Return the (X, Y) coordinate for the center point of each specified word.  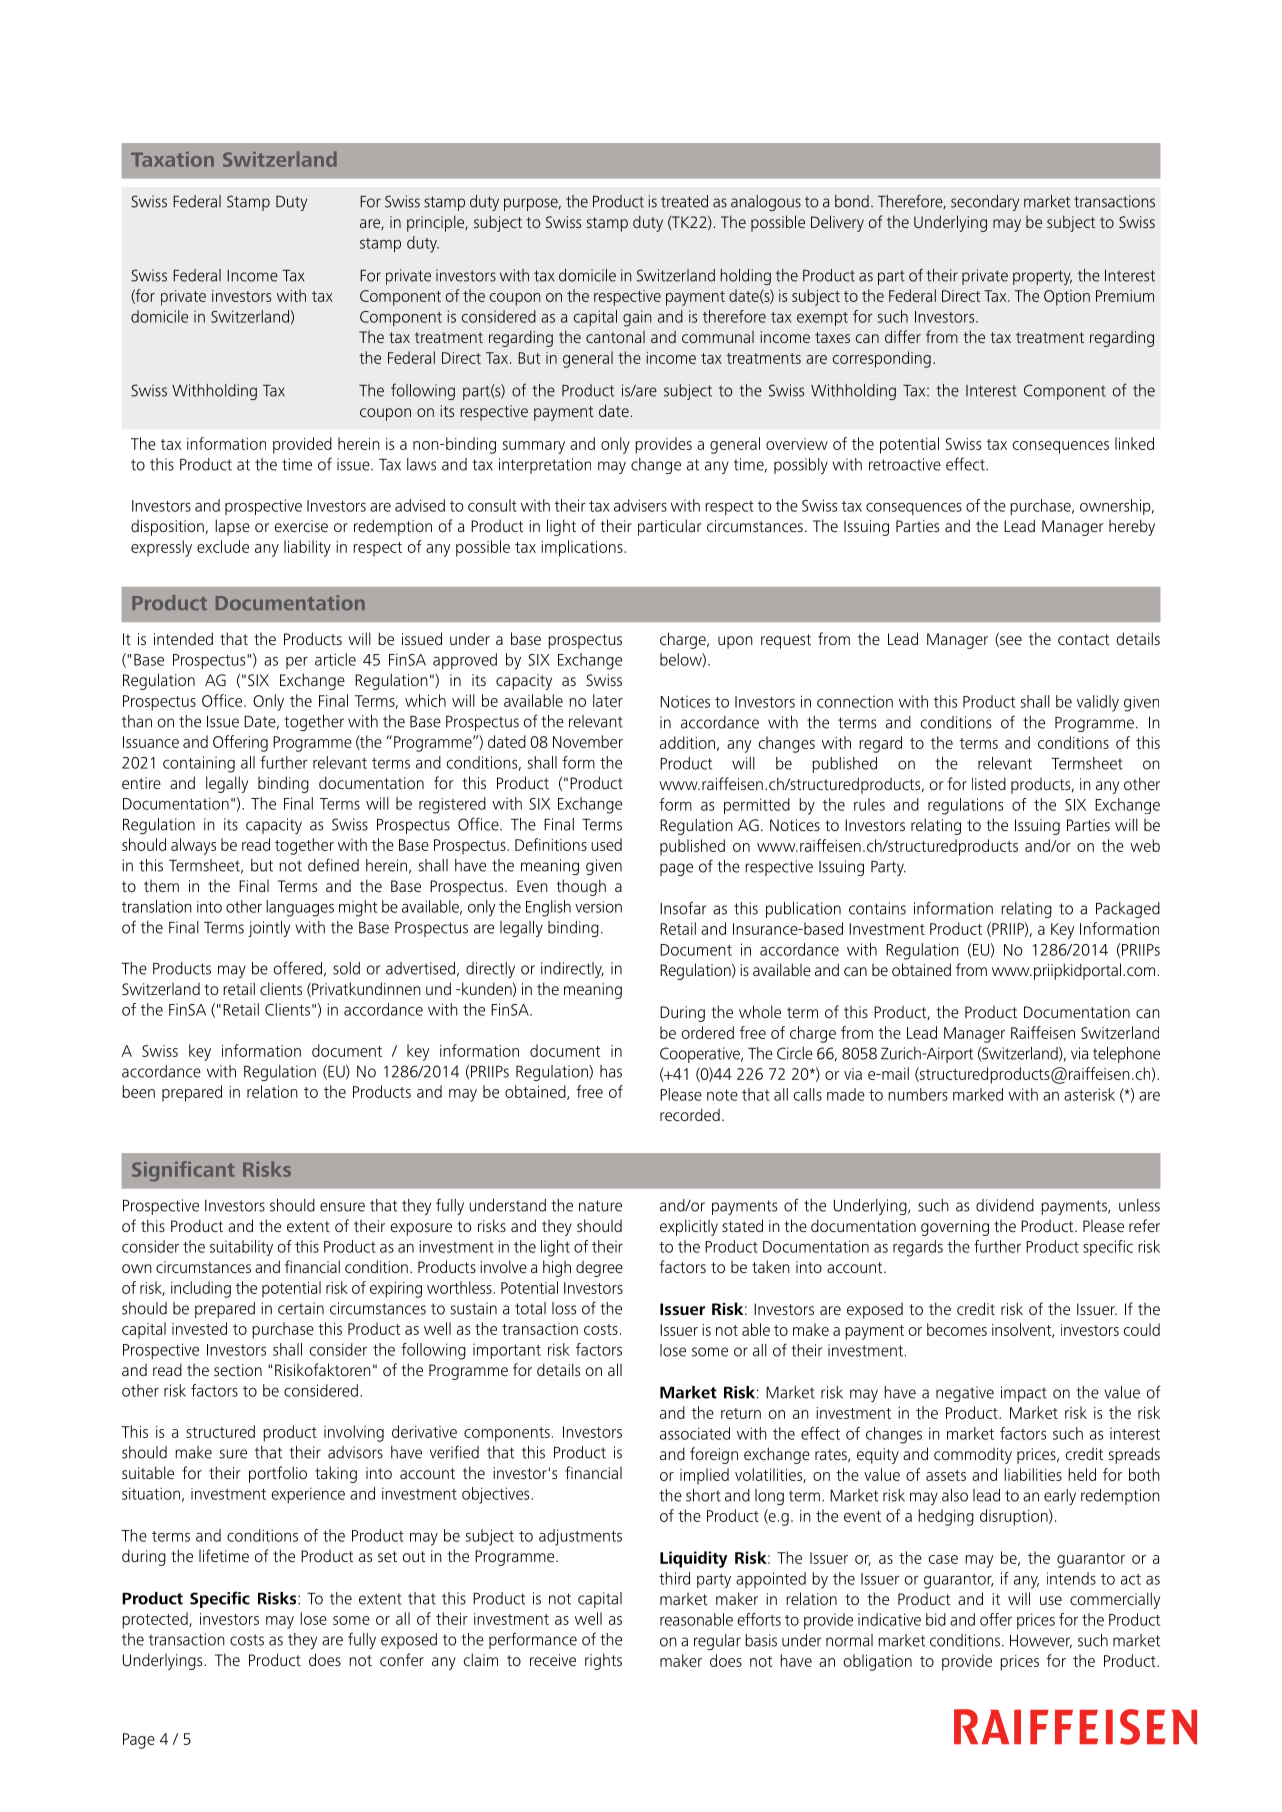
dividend (1005, 1205)
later (608, 700)
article (335, 659)
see (1010, 641)
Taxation (172, 159)
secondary (985, 203)
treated (684, 201)
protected (156, 1620)
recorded (690, 1114)
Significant (183, 1171)
